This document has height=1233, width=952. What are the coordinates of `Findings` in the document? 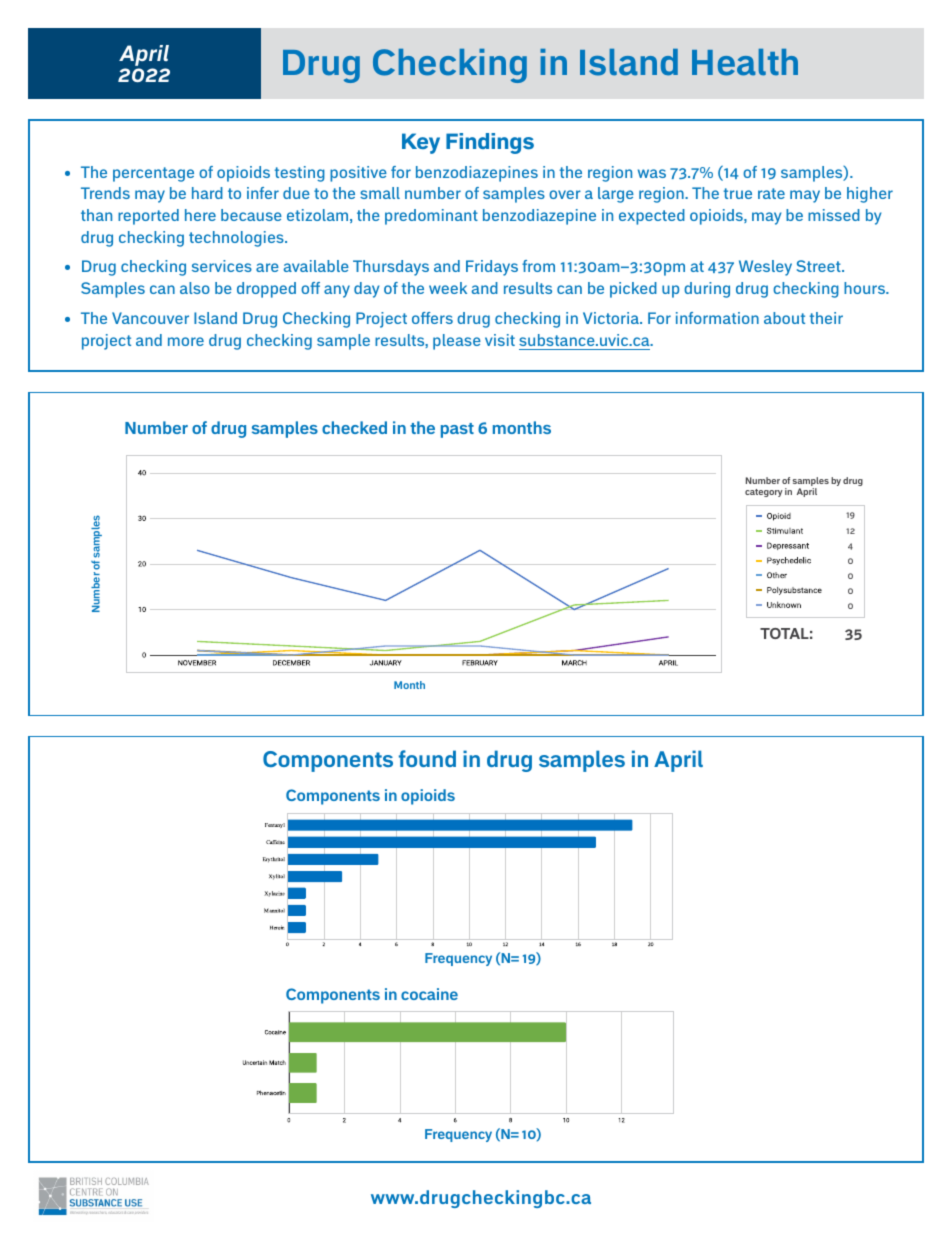 It's located at (490, 143).
